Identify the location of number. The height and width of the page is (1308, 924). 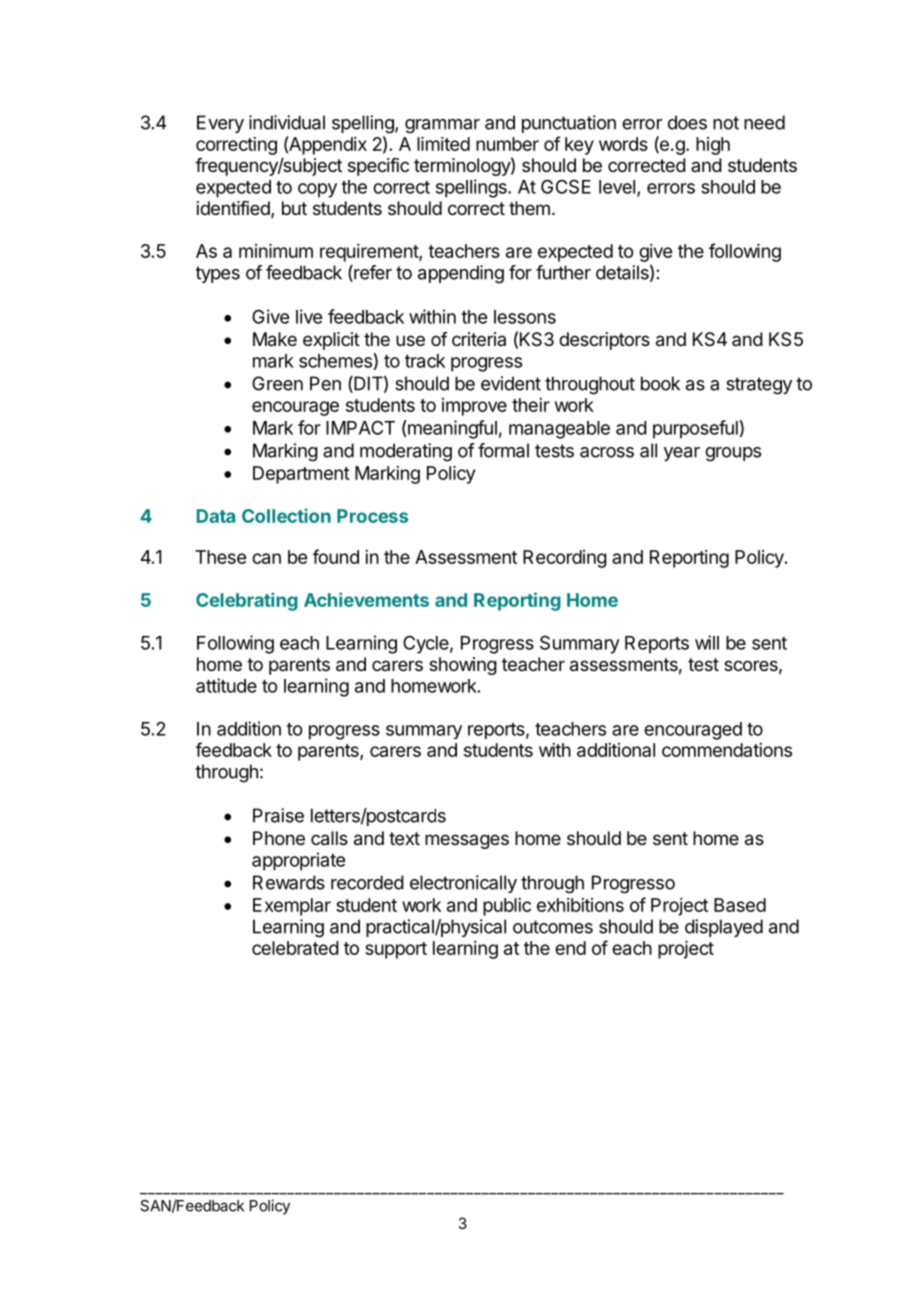
(507, 144).
